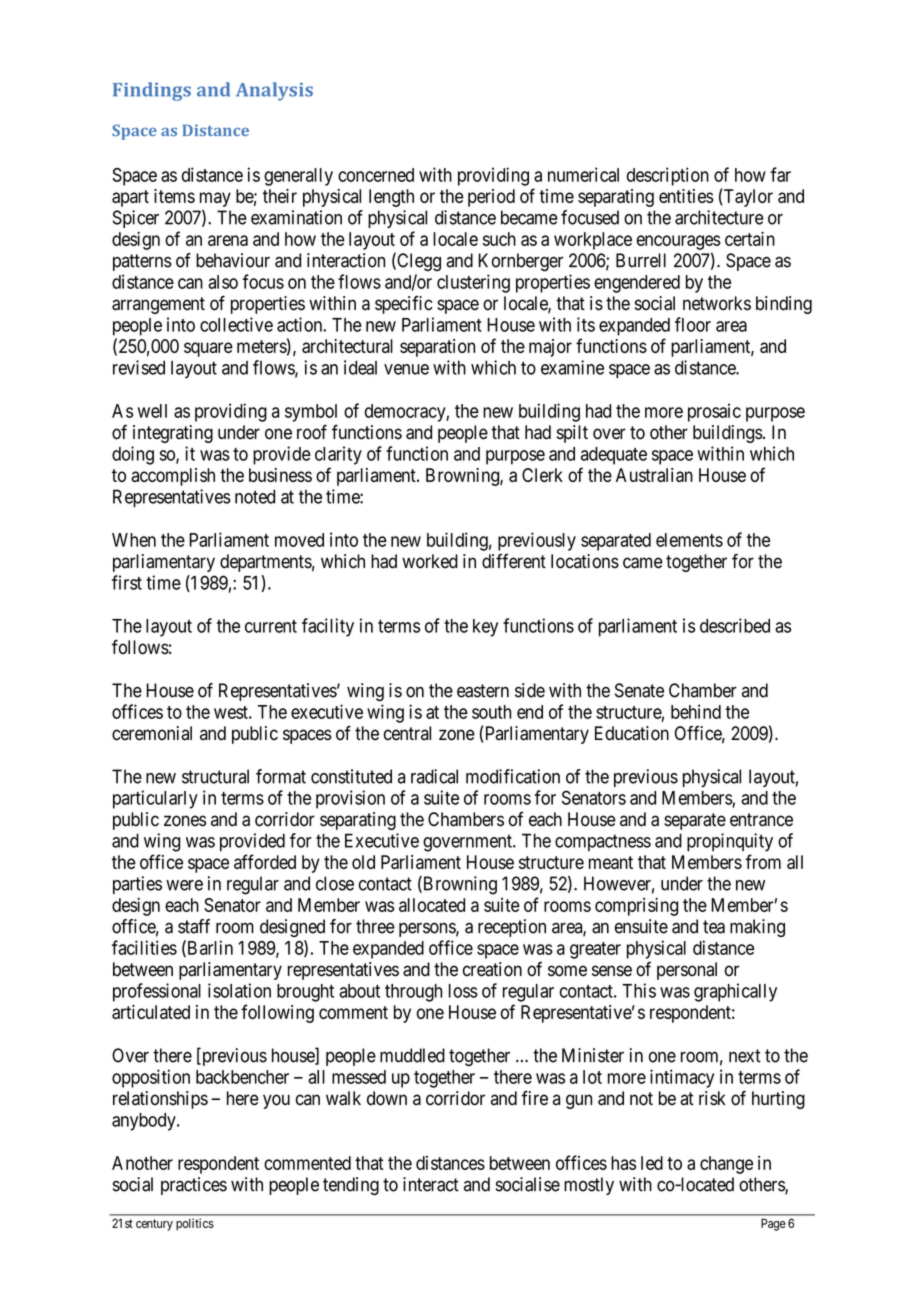 The height and width of the screenshot is (1308, 924). I want to click on practices, so click(194, 1186).
